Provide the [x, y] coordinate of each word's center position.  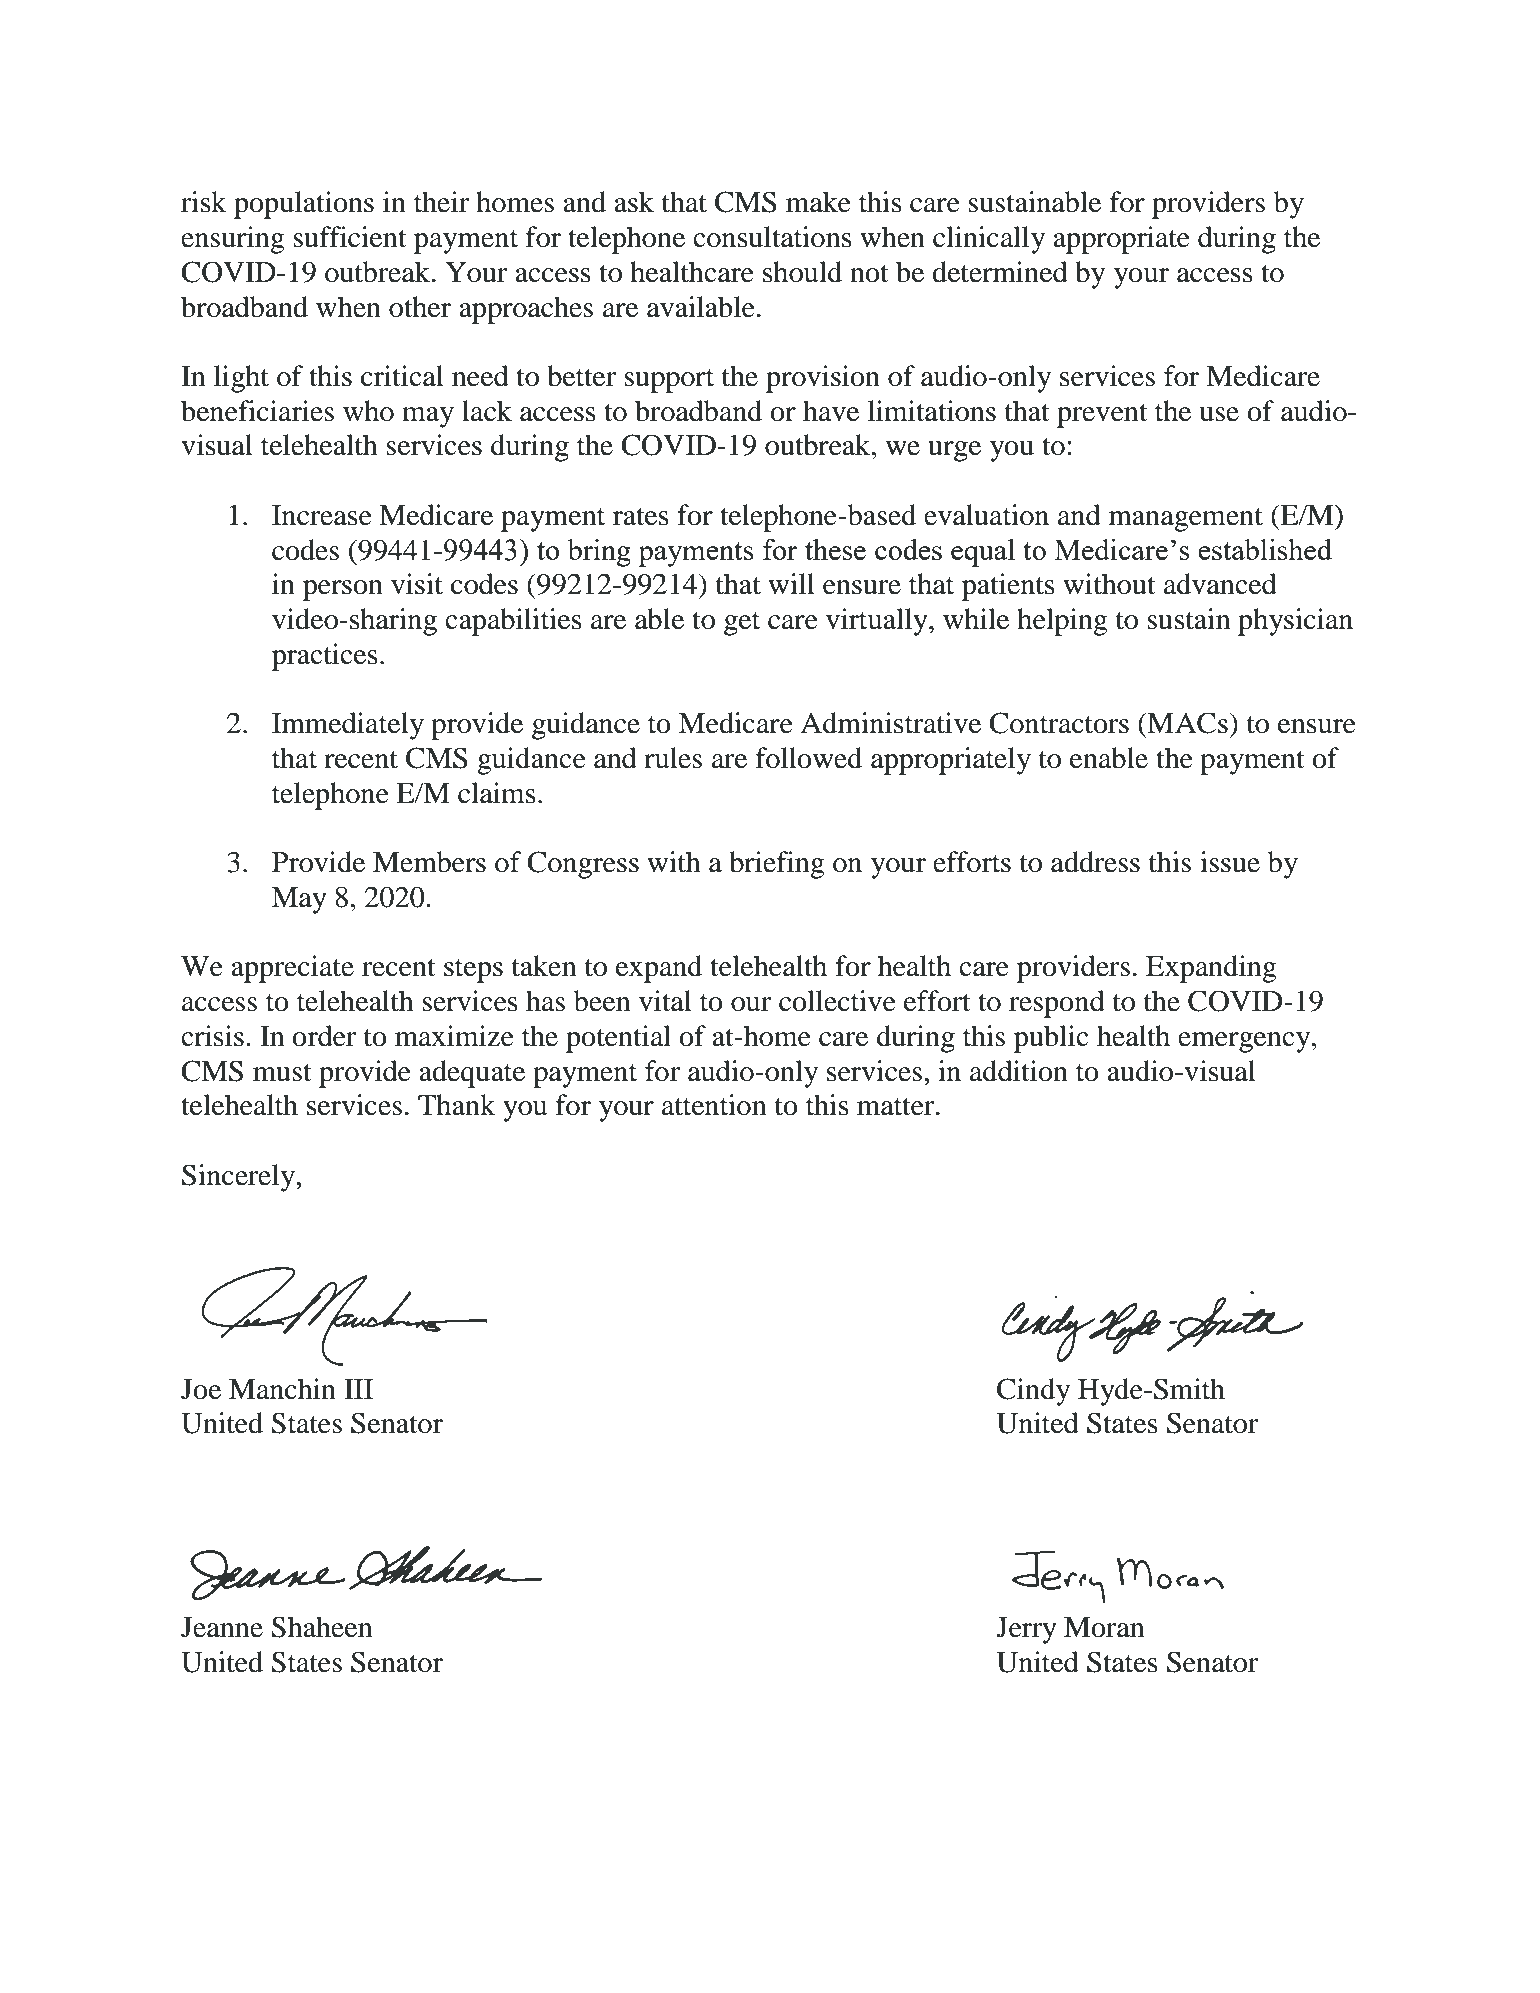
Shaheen [322, 1627]
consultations [772, 237]
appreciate [292, 969]
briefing [777, 865]
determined [1000, 272]
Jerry [1026, 1630]
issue [1230, 862]
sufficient [350, 237]
